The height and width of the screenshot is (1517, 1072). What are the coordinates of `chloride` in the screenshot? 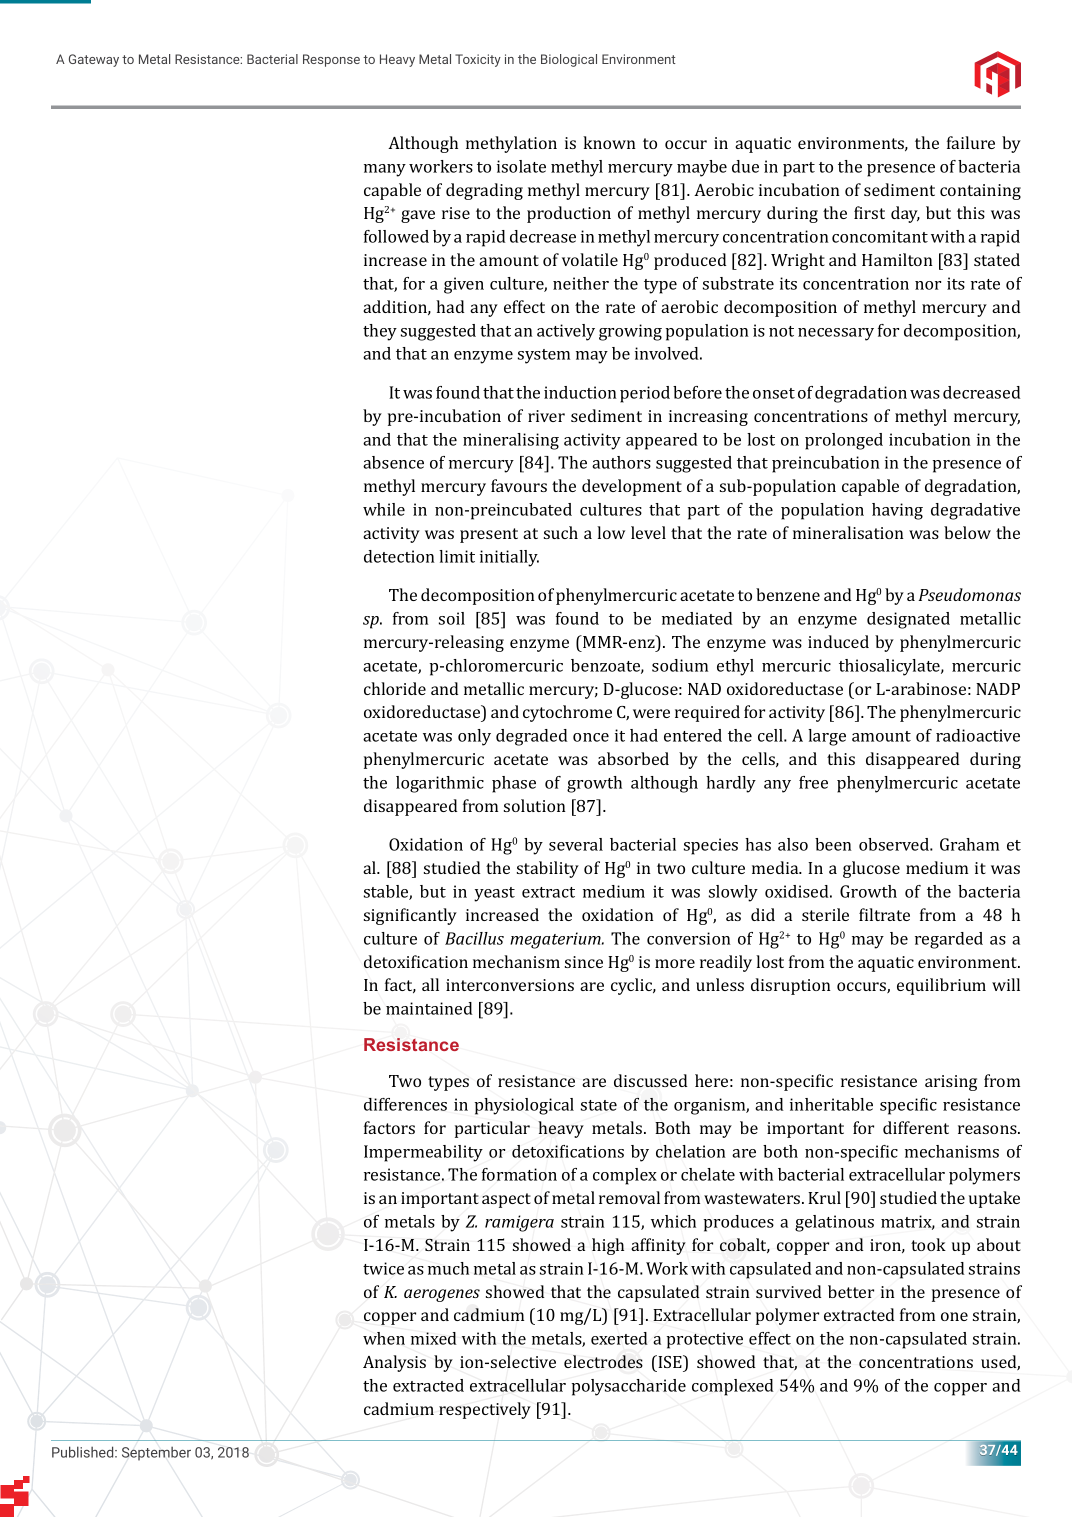 It's located at (395, 688).
